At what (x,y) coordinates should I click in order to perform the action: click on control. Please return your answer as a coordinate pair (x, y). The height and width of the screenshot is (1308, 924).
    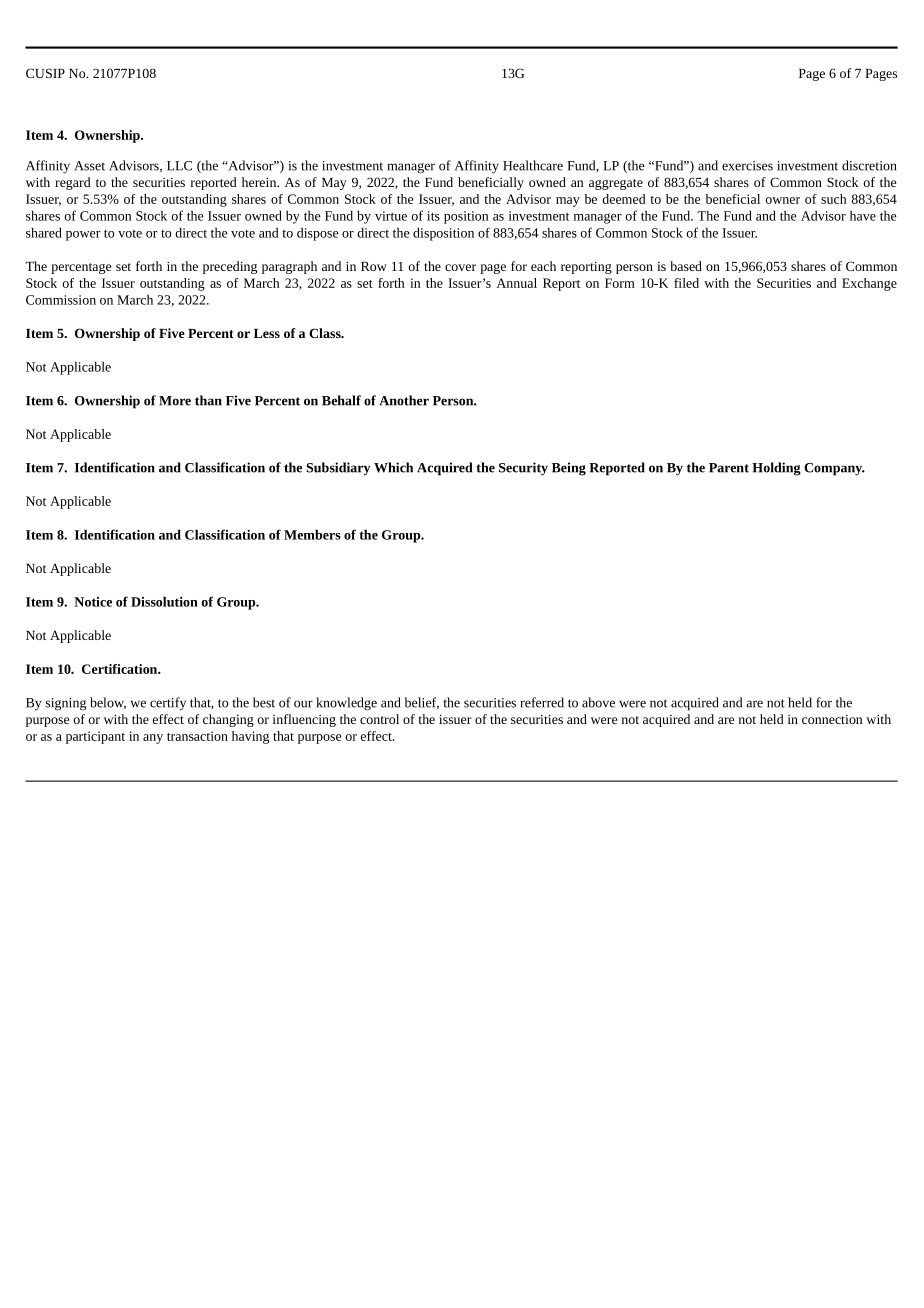
    Looking at the image, I should click on (379, 719).
